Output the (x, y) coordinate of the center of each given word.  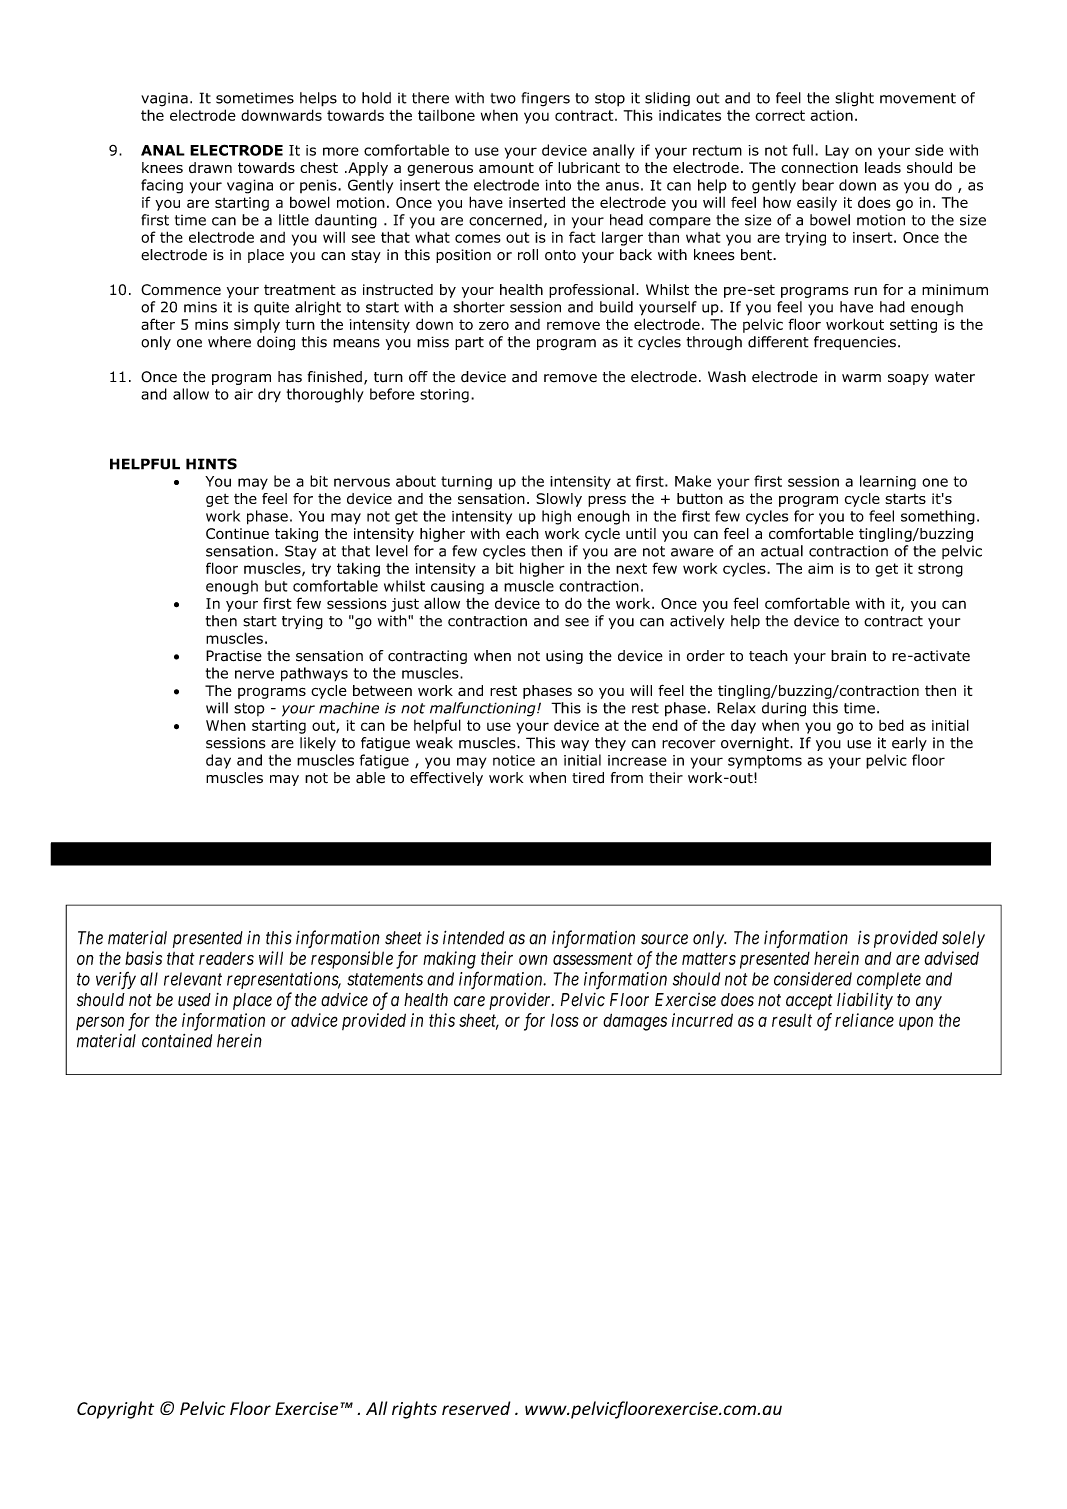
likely (318, 744)
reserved (476, 1408)
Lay (837, 152)
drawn (210, 168)
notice (514, 760)
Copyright (115, 1410)
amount (506, 168)
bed (891, 725)
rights (414, 1410)
